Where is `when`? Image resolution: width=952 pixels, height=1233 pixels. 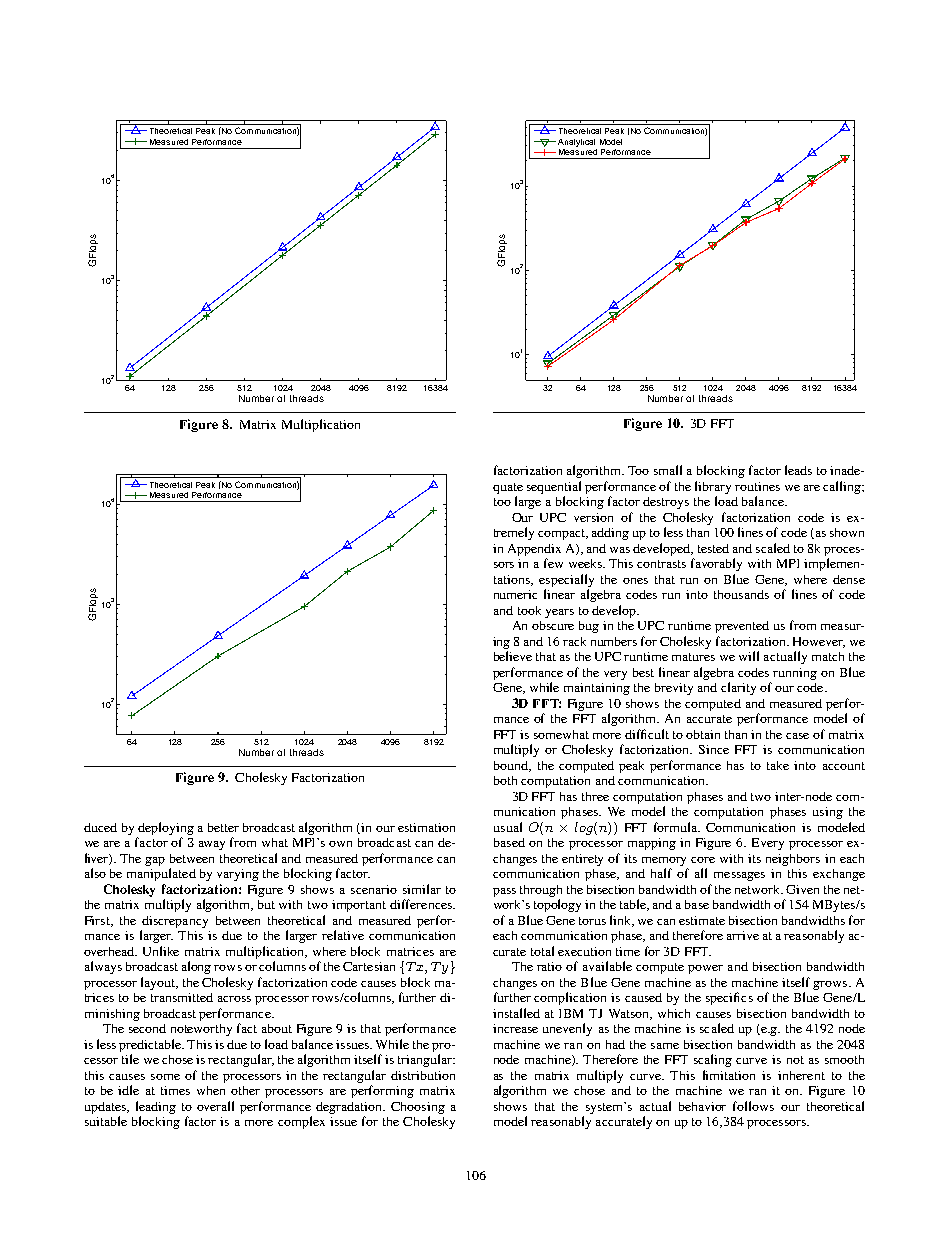
when is located at coordinates (211, 1090).
